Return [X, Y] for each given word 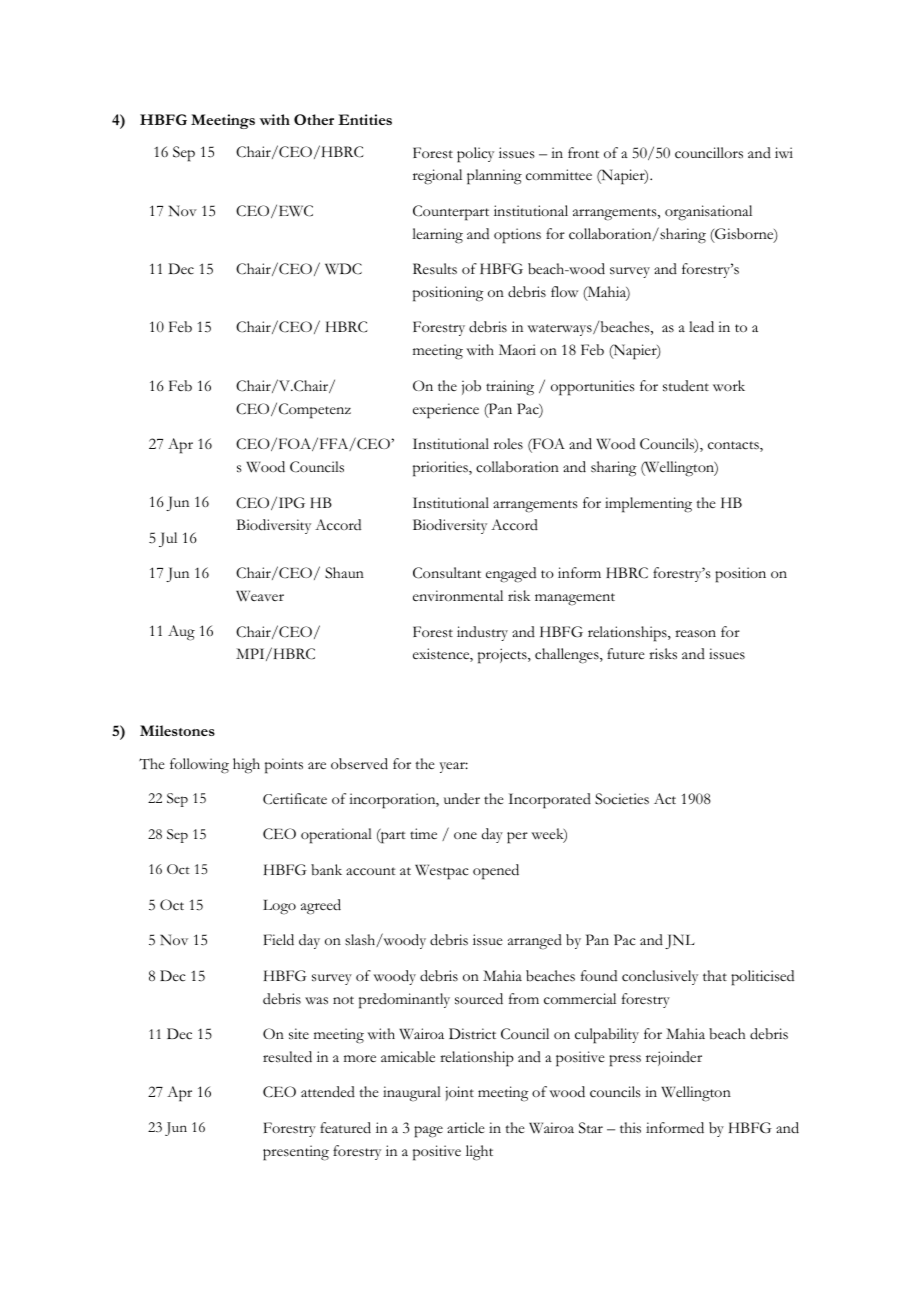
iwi [784, 153]
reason [695, 634]
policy [475, 155]
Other [314, 119]
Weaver [260, 596]
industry [482, 633]
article [466, 1128]
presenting [296, 1153]
